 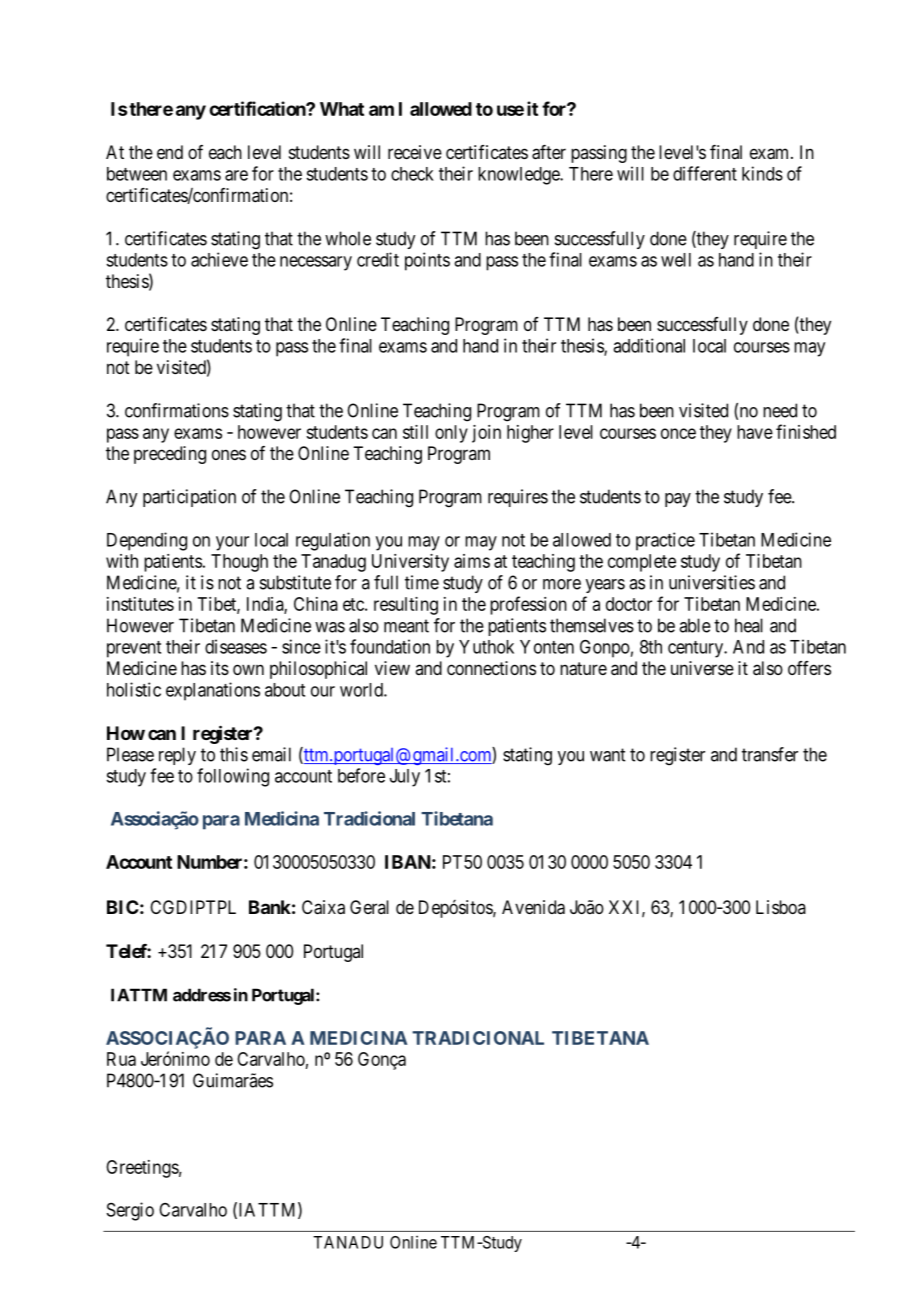 I want to click on Lisboa, so click(x=781, y=907).
